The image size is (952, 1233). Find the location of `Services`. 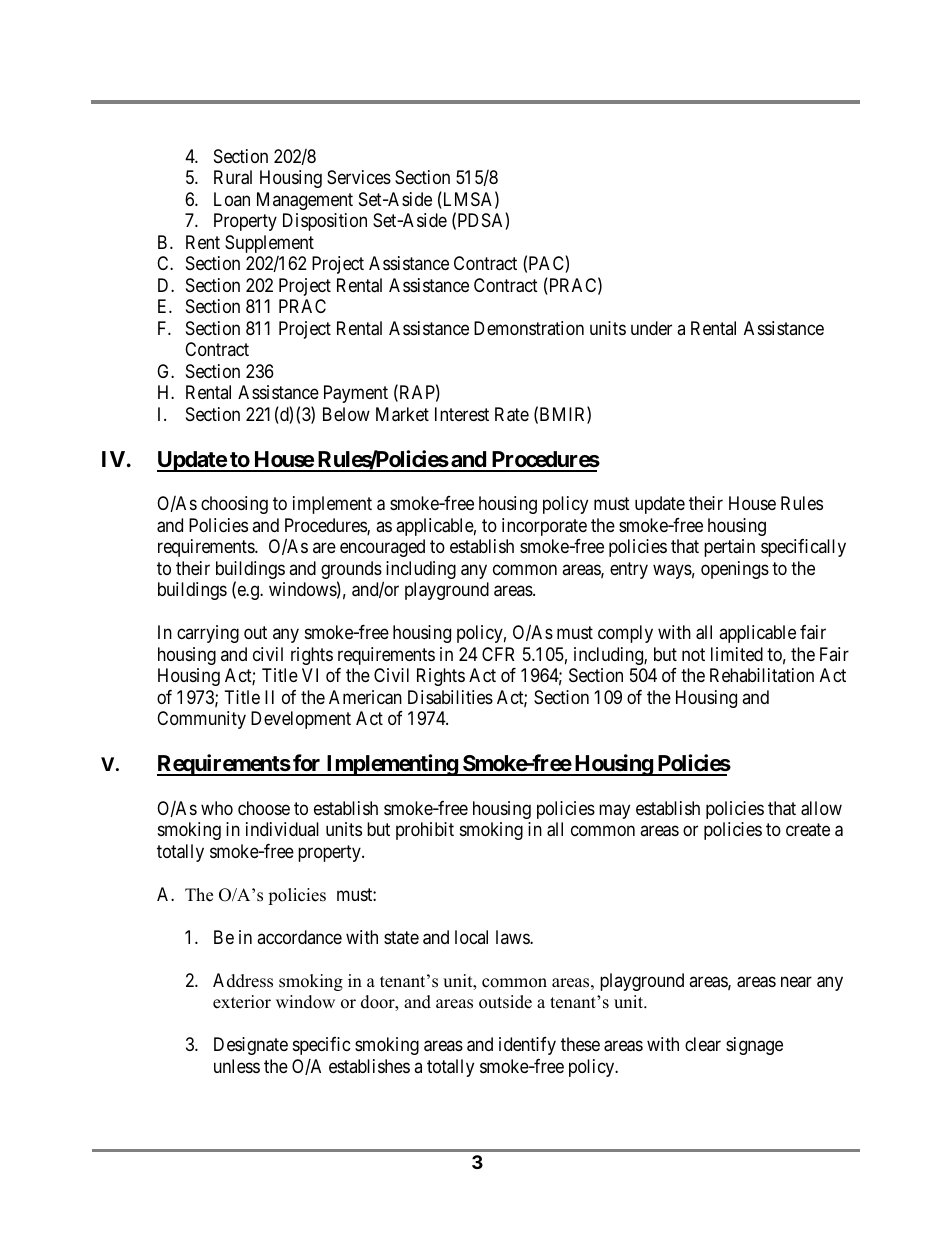

Services is located at coordinates (359, 177).
